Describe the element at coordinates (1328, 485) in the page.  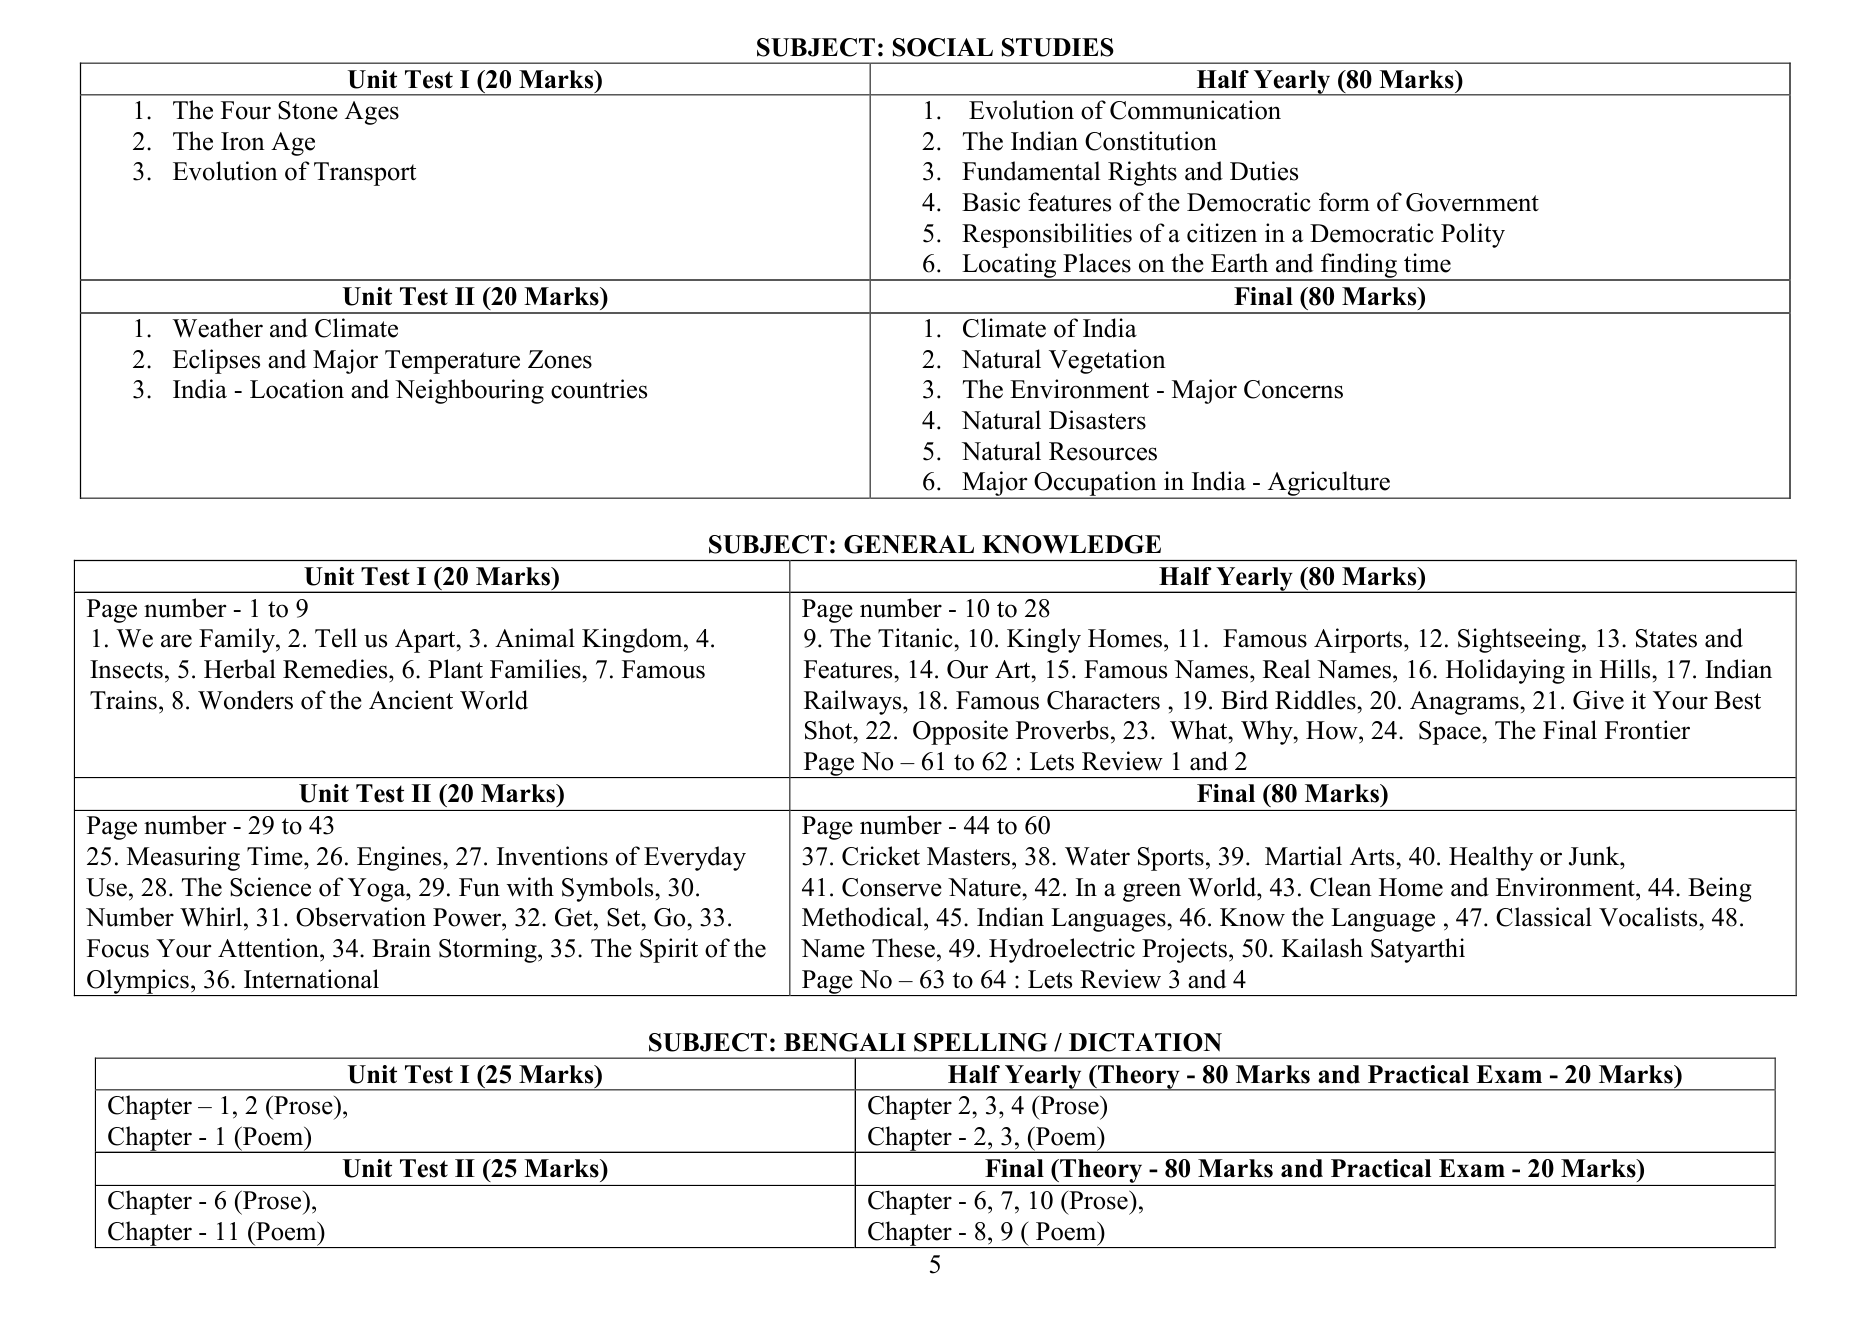
I see `Agriculture` at that location.
